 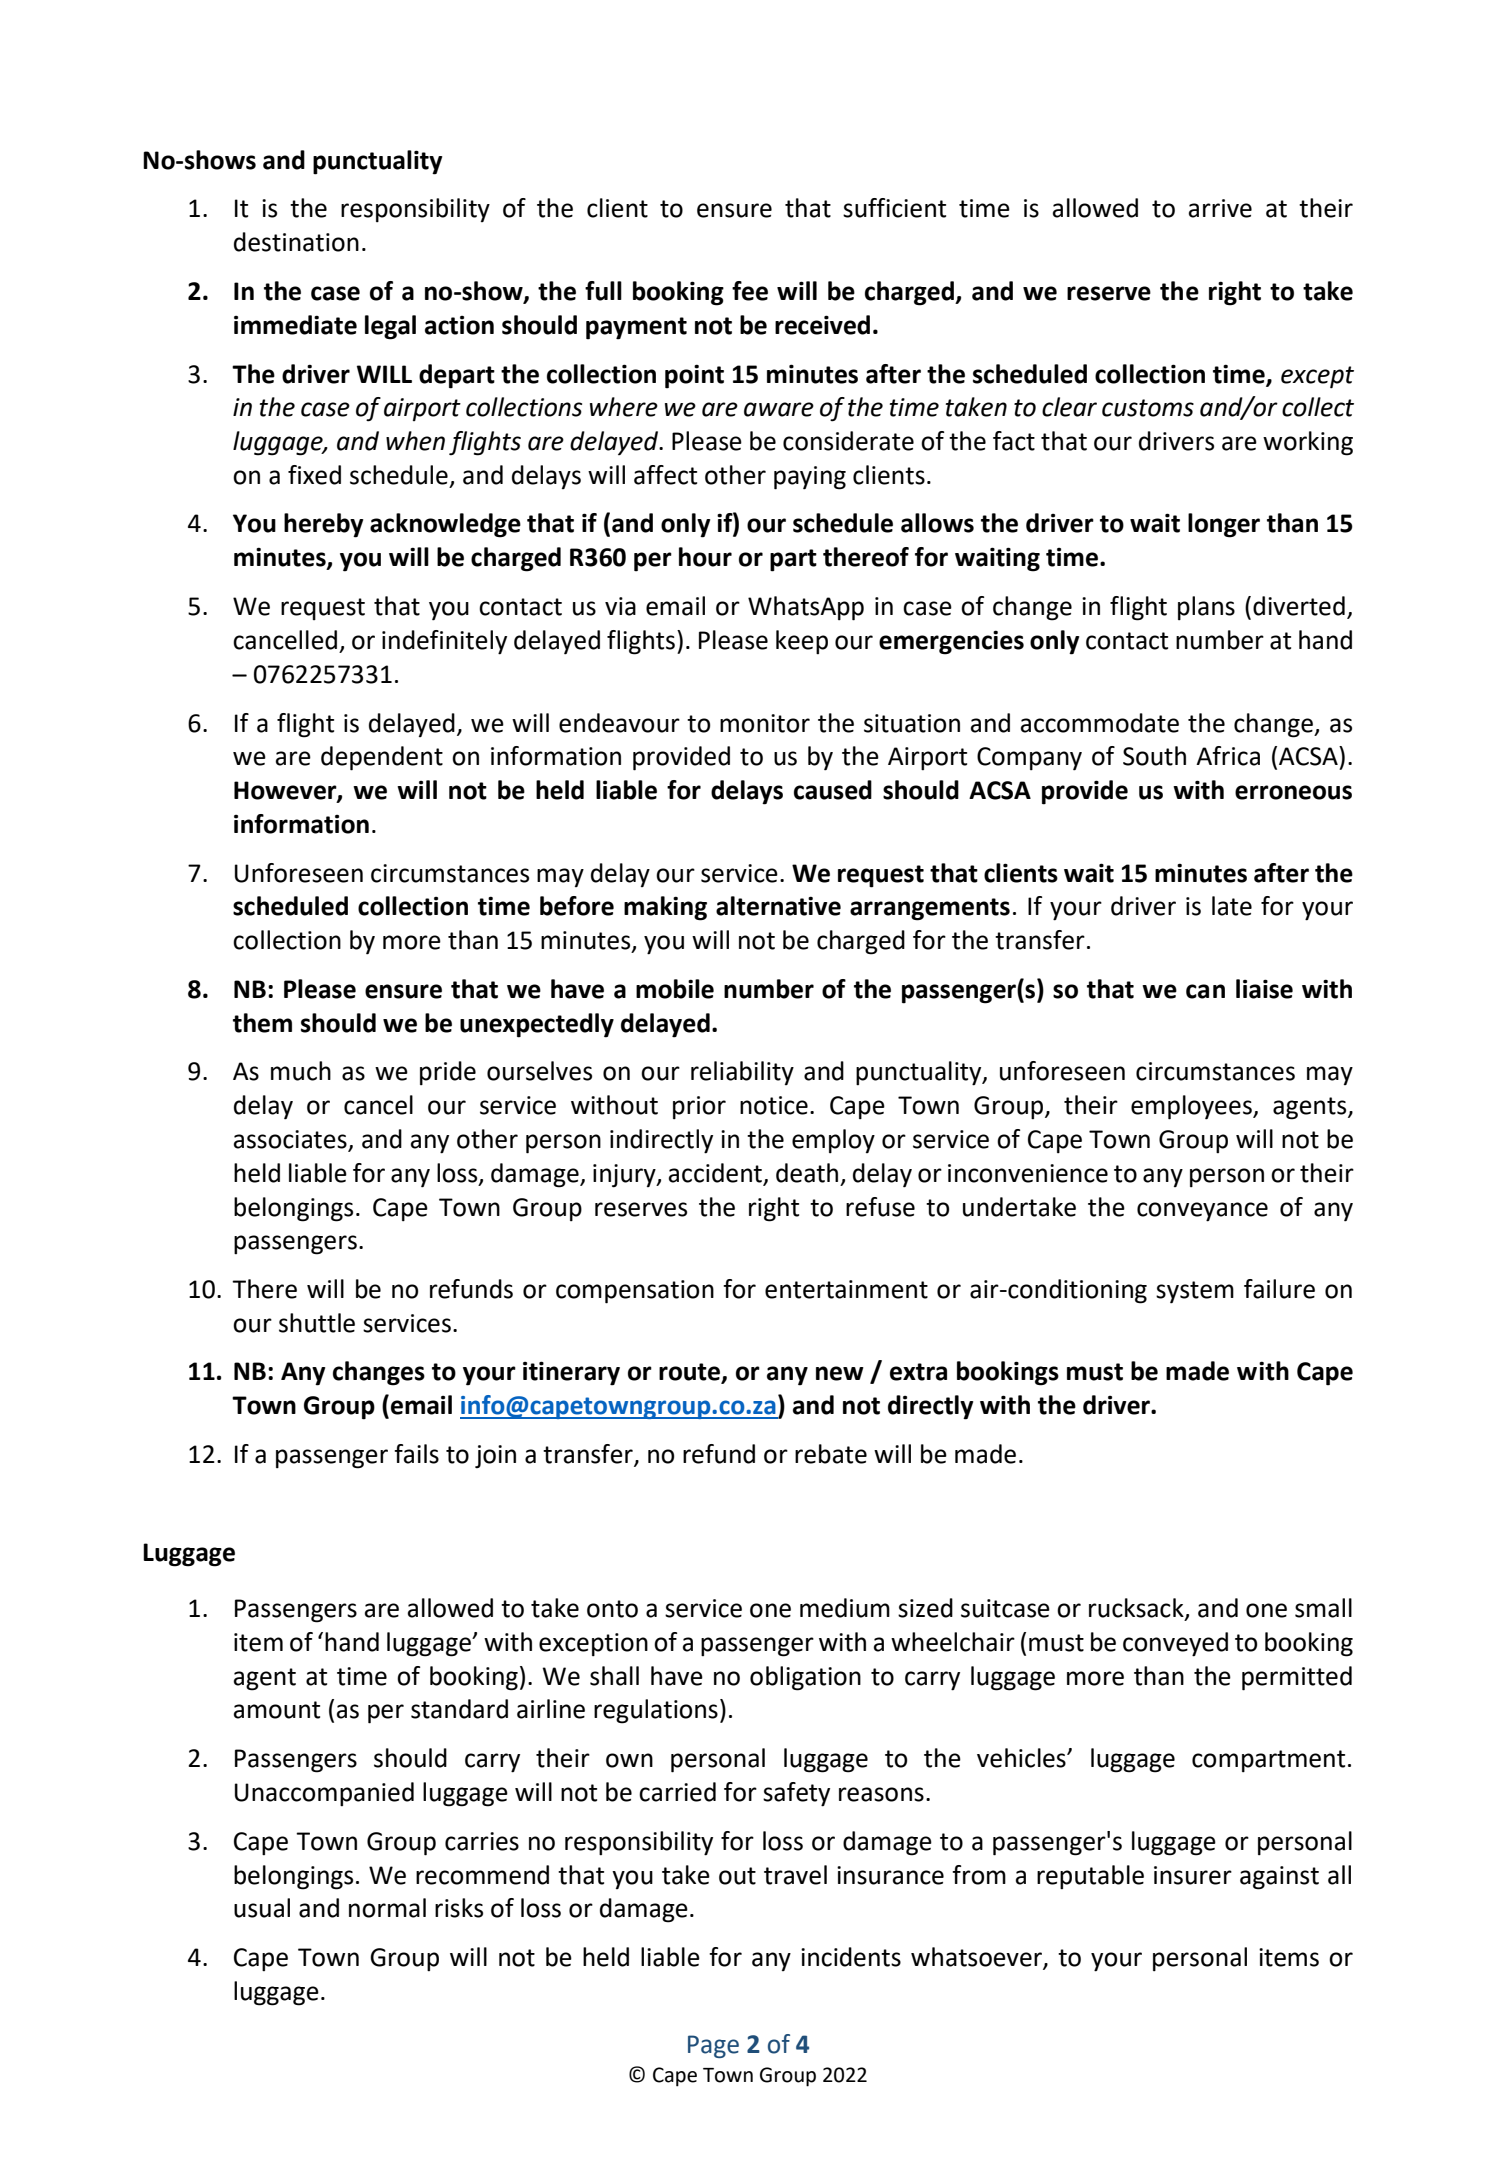 What do you see at coordinates (390, 327) in the screenshot?
I see `legal` at bounding box center [390, 327].
